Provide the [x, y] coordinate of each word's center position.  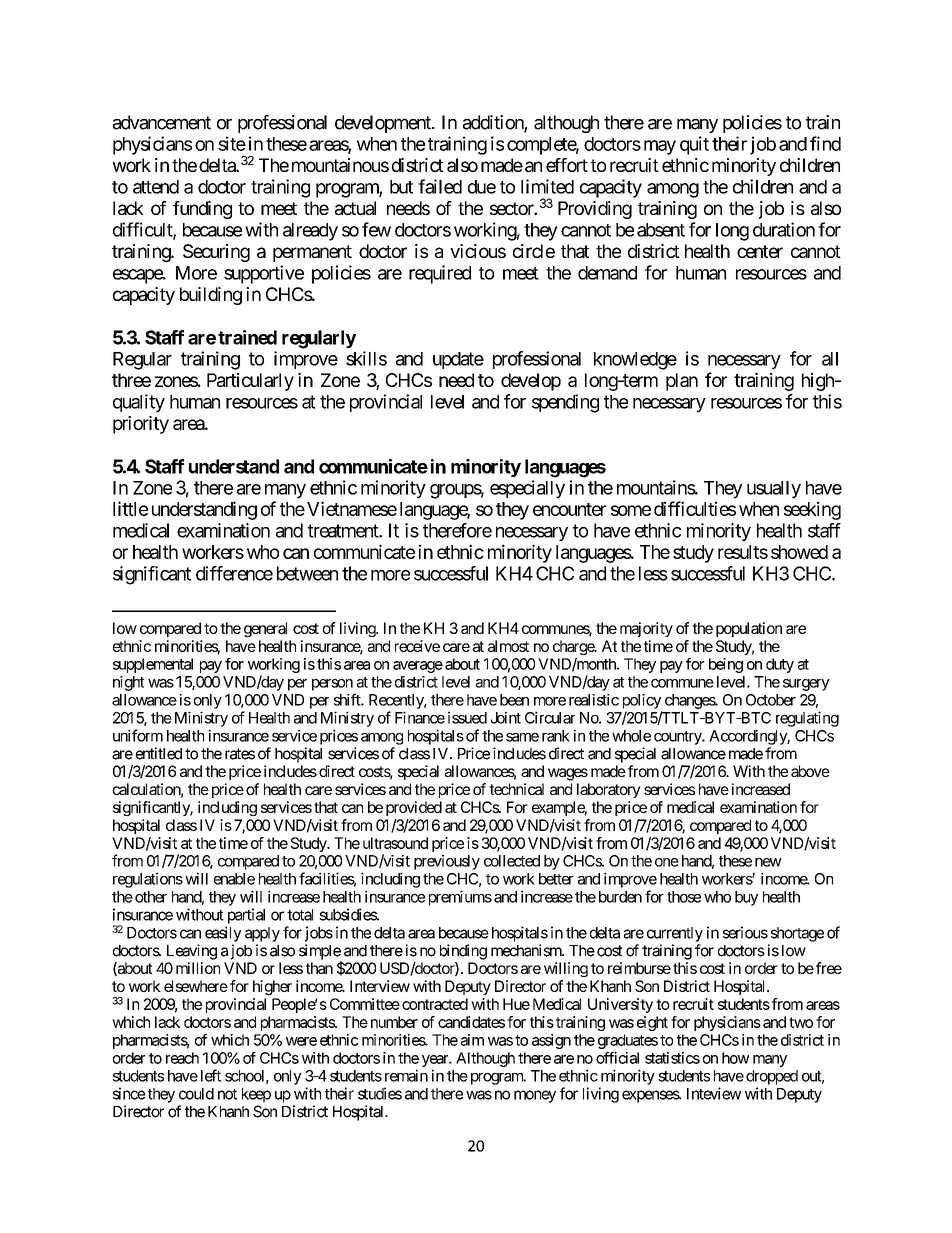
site [232, 143]
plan [682, 382]
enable [234, 879]
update [458, 360]
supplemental [153, 665]
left [211, 1075]
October [771, 700]
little [130, 508]
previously [447, 862]
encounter [569, 509]
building [211, 296]
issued [467, 717]
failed [440, 186]
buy [746, 898]
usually [774, 490]
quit [694, 145]
